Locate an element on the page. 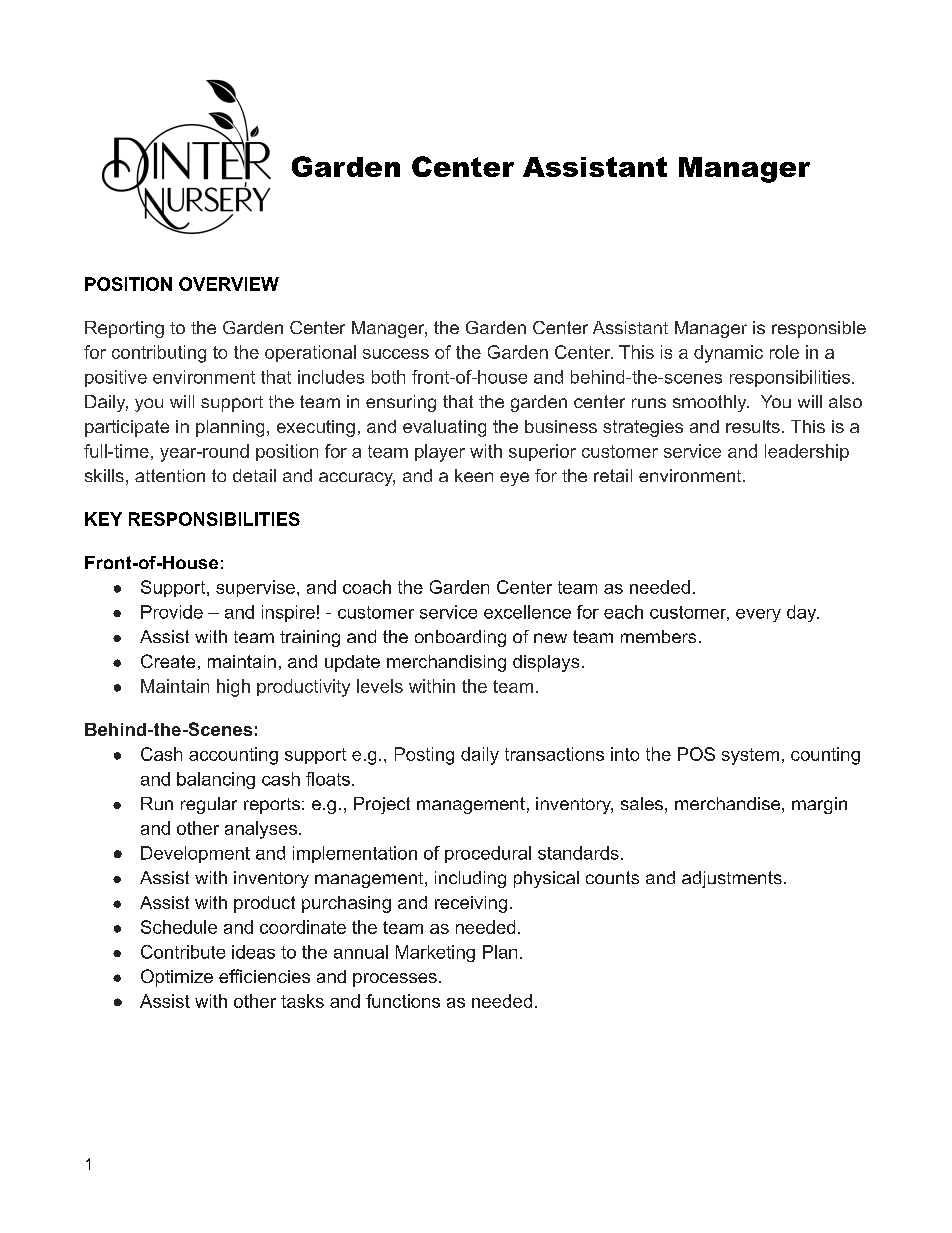  responsible is located at coordinates (819, 329).
